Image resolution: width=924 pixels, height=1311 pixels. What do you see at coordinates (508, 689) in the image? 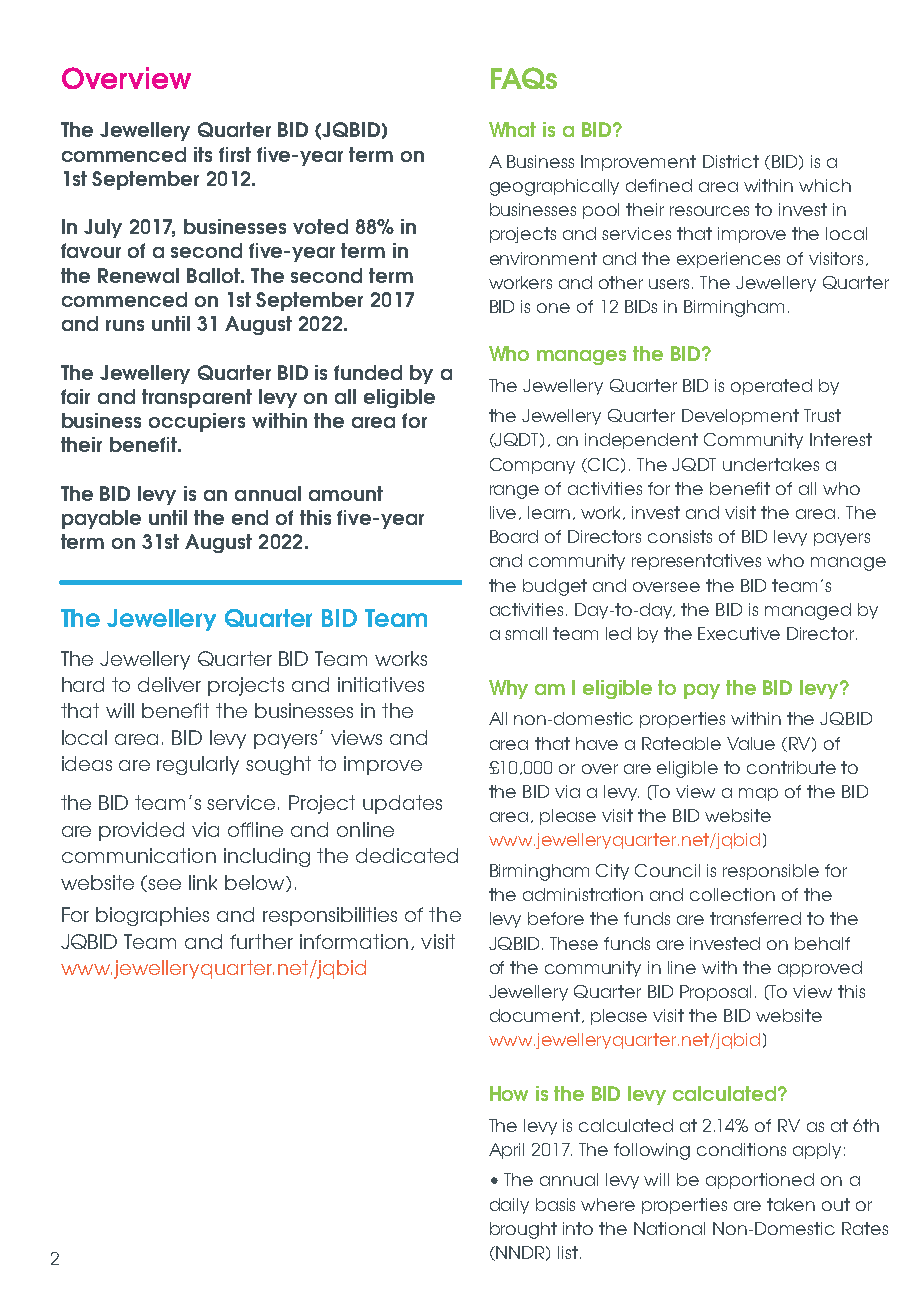
I see `Why` at bounding box center [508, 689].
